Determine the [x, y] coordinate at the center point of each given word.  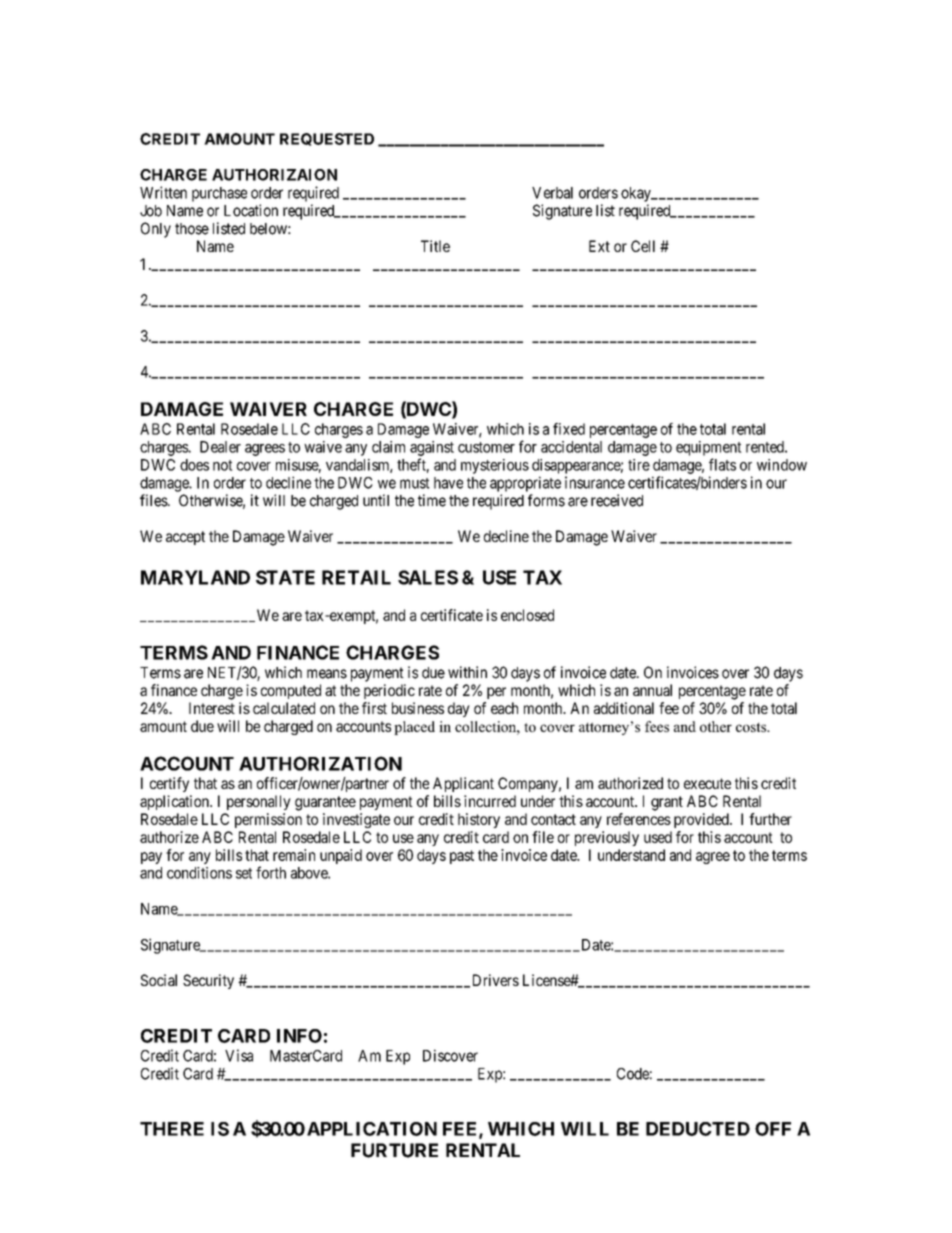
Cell [643, 246]
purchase [219, 194]
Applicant [463, 784]
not [223, 465]
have [448, 483]
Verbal [552, 193]
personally [259, 802]
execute [707, 783]
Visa [239, 1055]
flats [722, 464]
